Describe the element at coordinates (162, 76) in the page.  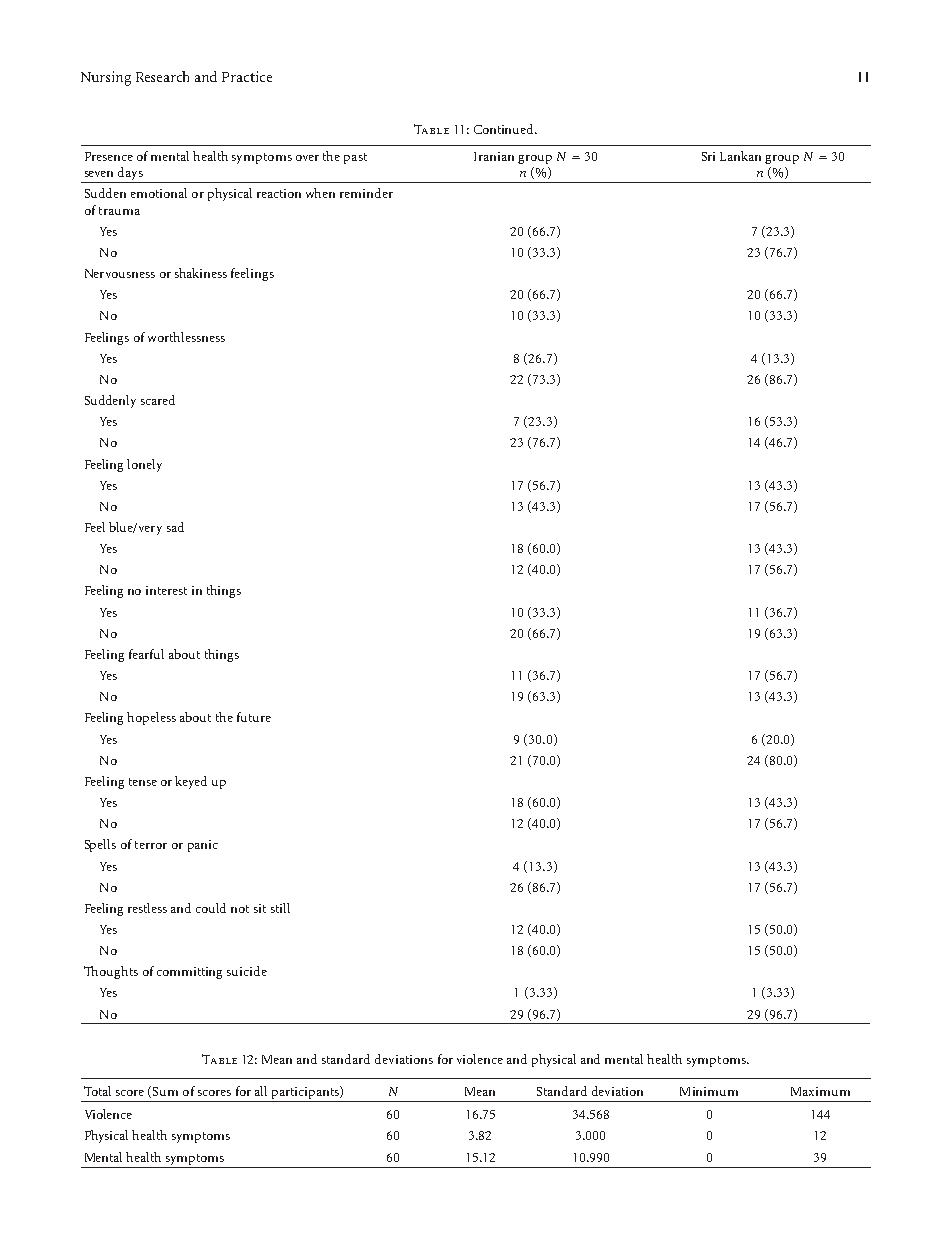
I see `Research` at that location.
